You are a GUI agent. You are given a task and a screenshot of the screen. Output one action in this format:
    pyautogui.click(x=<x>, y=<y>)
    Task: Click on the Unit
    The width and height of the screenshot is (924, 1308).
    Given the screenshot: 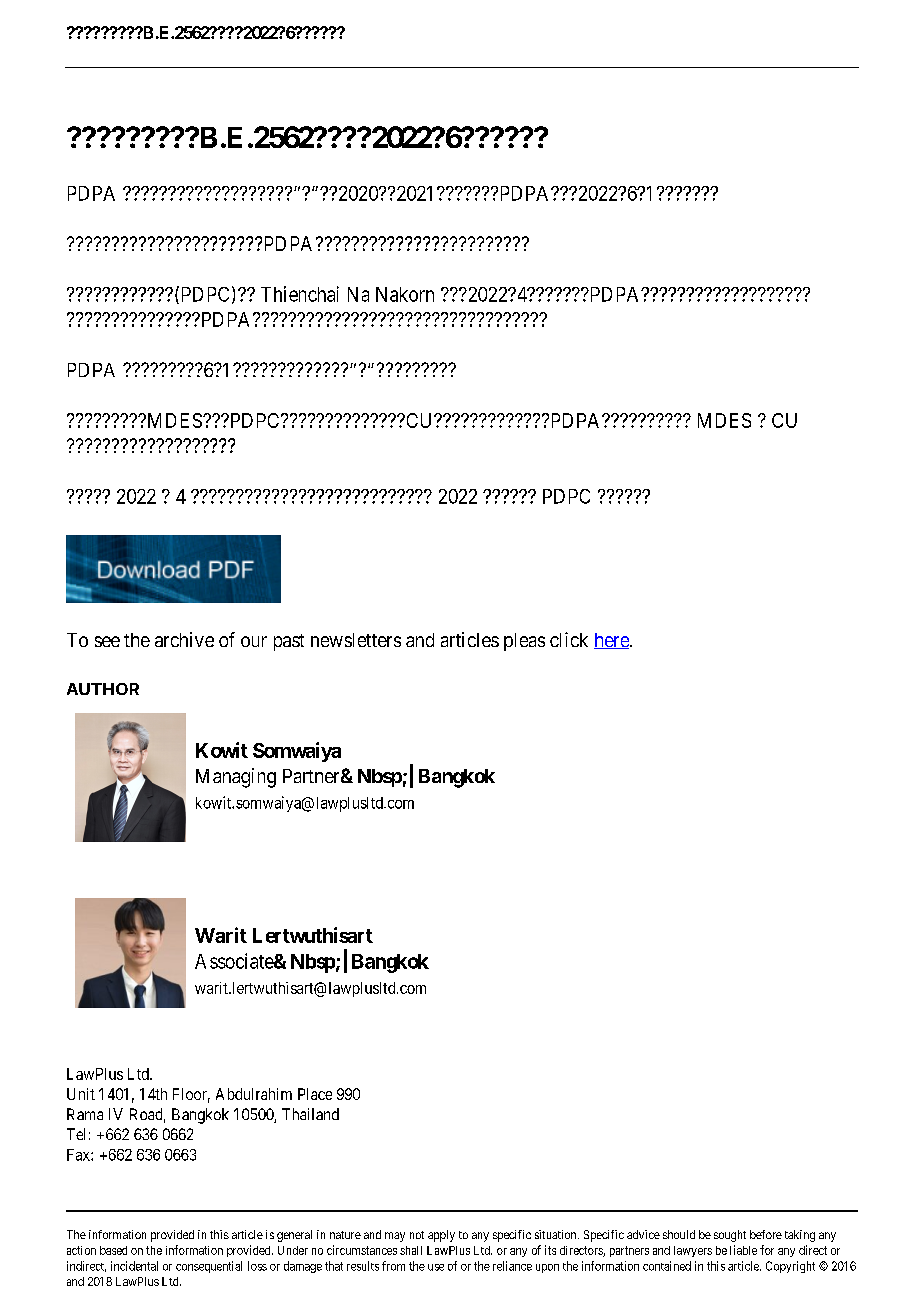 What is the action you would take?
    pyautogui.click(x=81, y=1094)
